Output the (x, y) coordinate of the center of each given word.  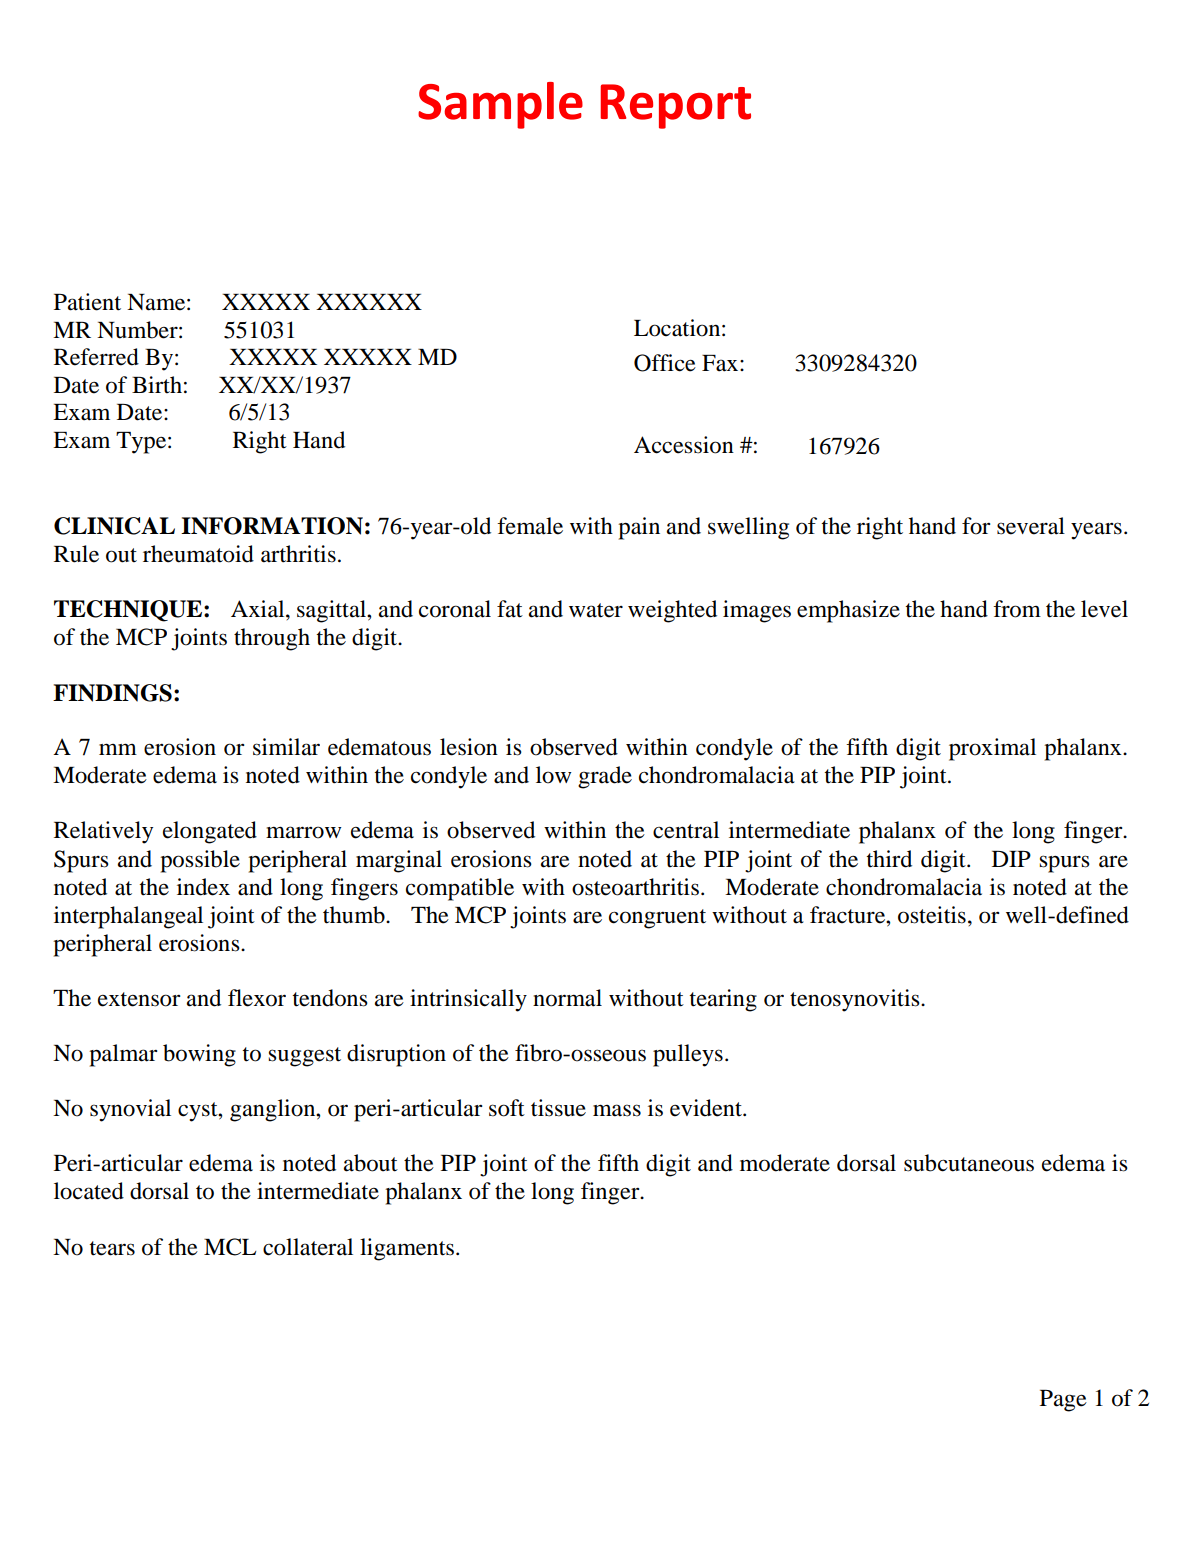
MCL (230, 1247)
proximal (992, 749)
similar (286, 747)
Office (665, 363)
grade (605, 777)
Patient (87, 302)
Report (676, 106)
